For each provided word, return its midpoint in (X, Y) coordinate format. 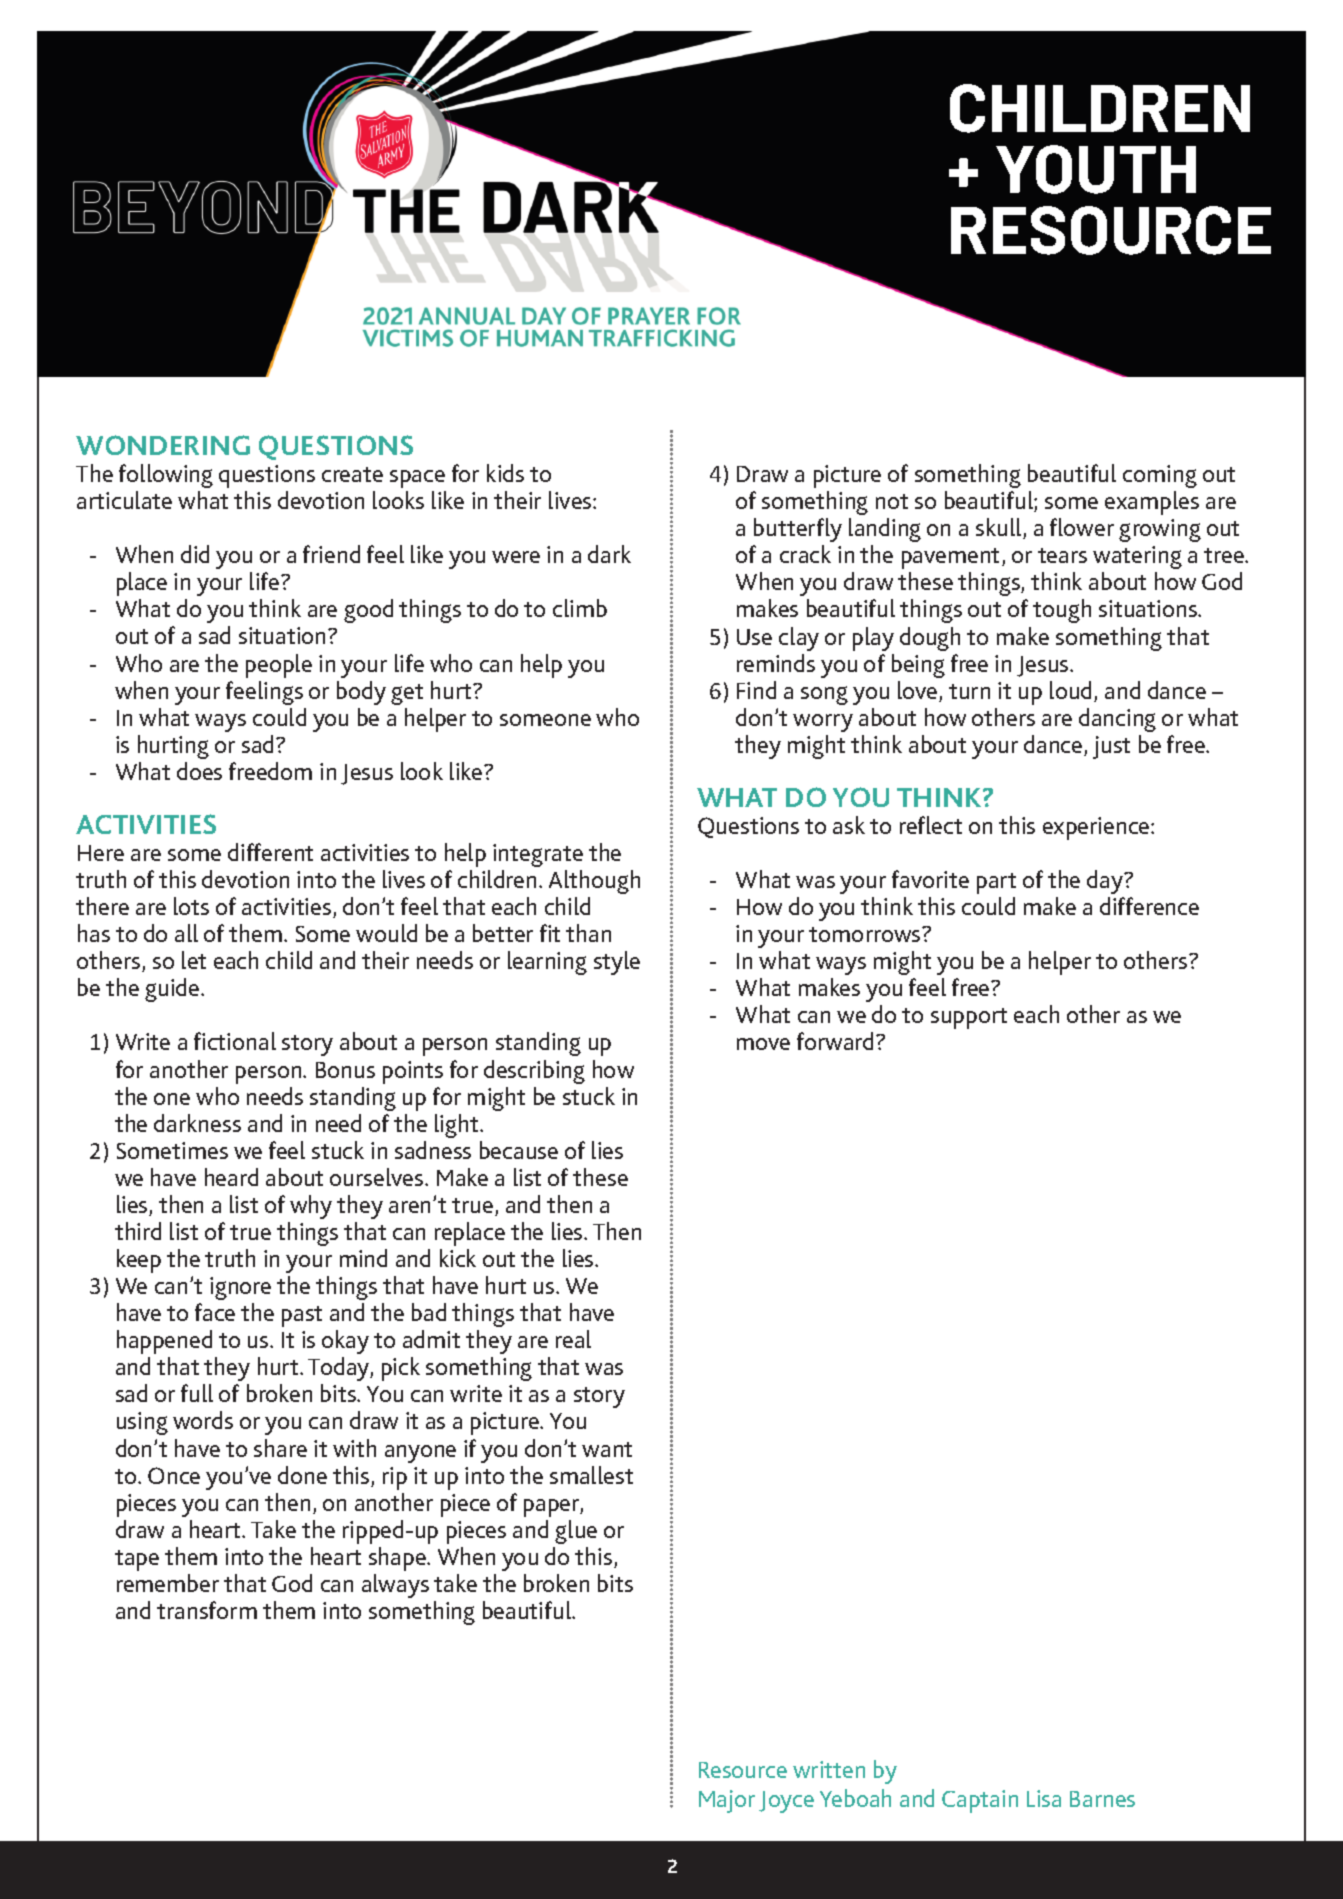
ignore (240, 1288)
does (199, 771)
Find (756, 690)
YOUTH (1096, 169)
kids (505, 473)
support (969, 1018)
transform (207, 1610)
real (573, 1339)
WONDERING (163, 445)
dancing (1117, 720)
